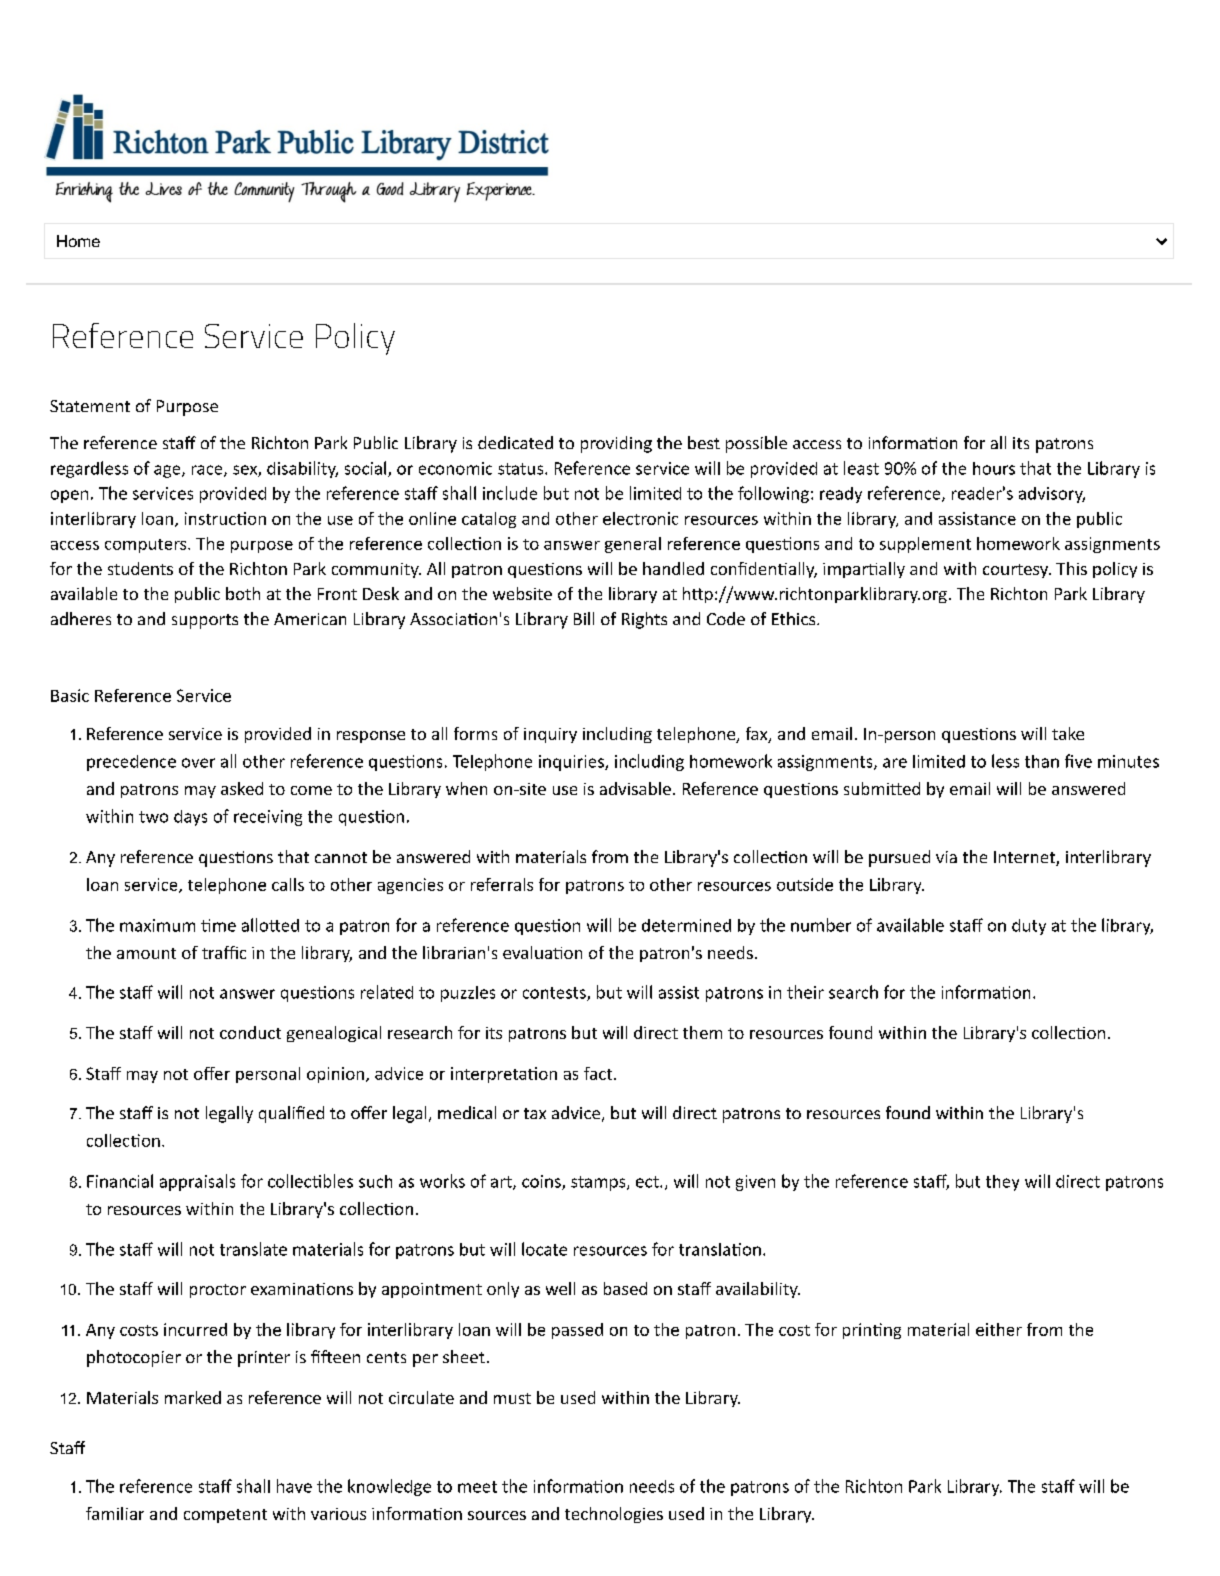  Describe the element at coordinates (1017, 571) in the document. I see `courtesy` at that location.
